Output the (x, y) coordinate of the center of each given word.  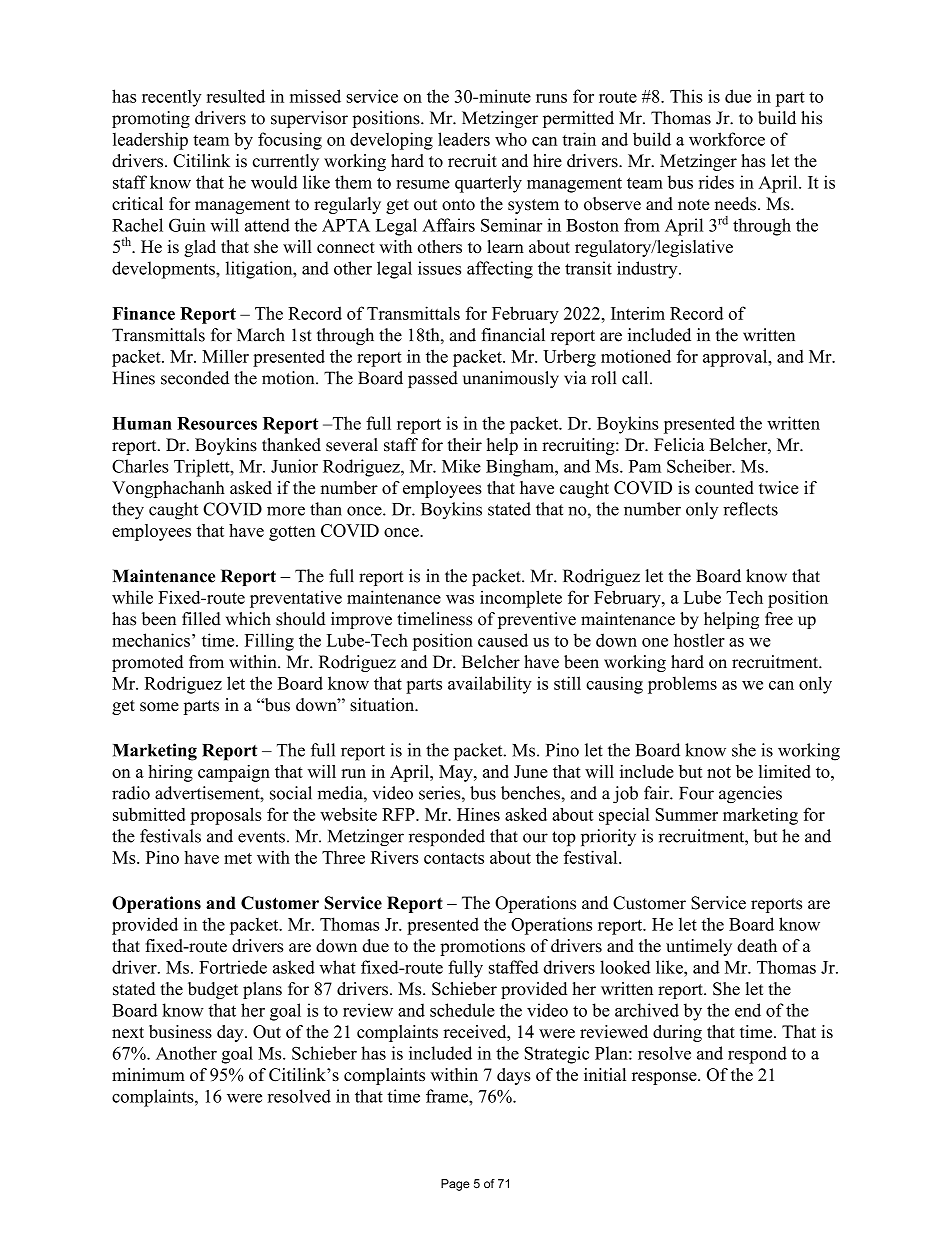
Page (455, 1185)
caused (503, 640)
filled (201, 619)
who (511, 139)
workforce (727, 139)
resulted (236, 96)
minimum (148, 1074)
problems (682, 685)
